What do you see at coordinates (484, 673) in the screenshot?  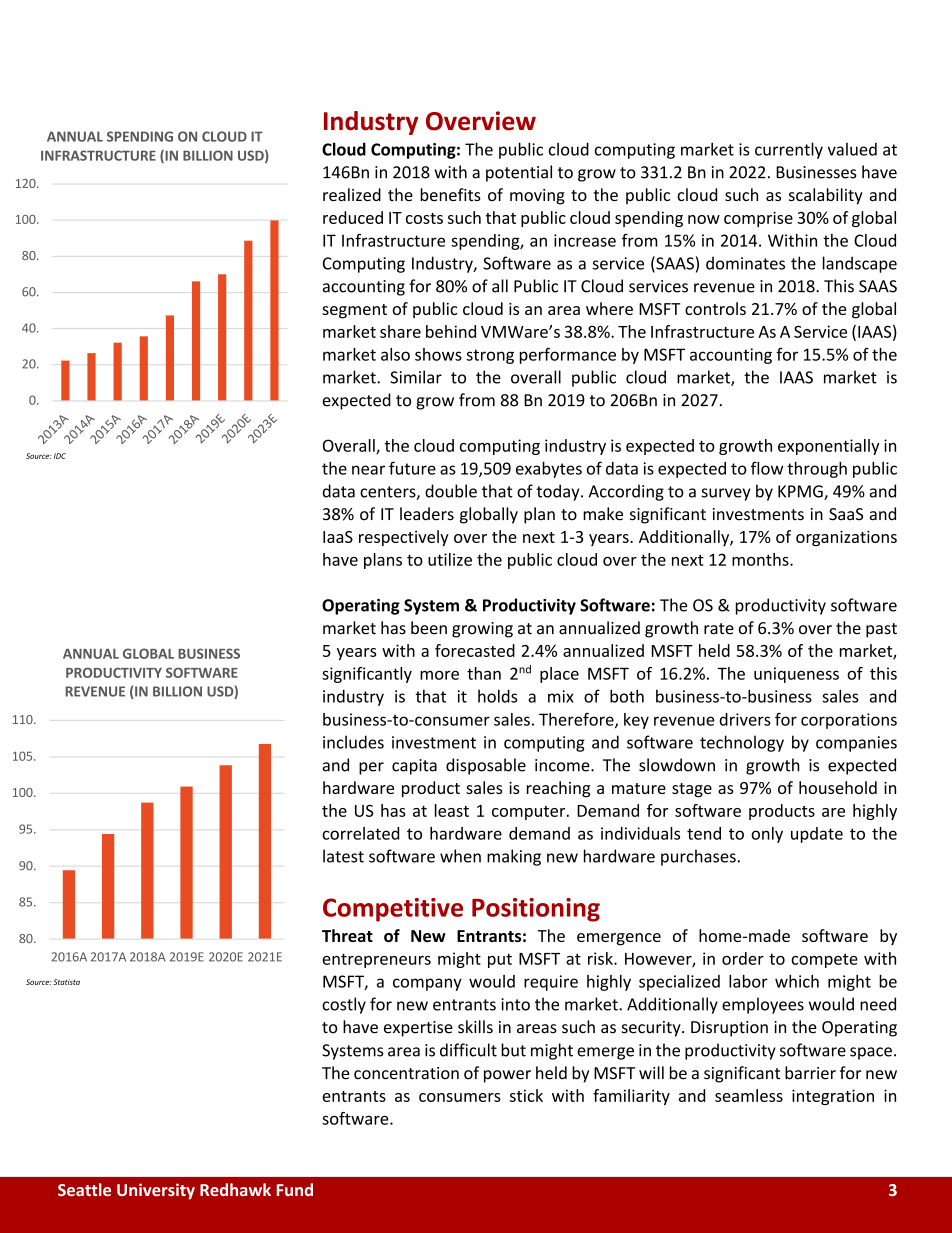 I see `than` at bounding box center [484, 673].
